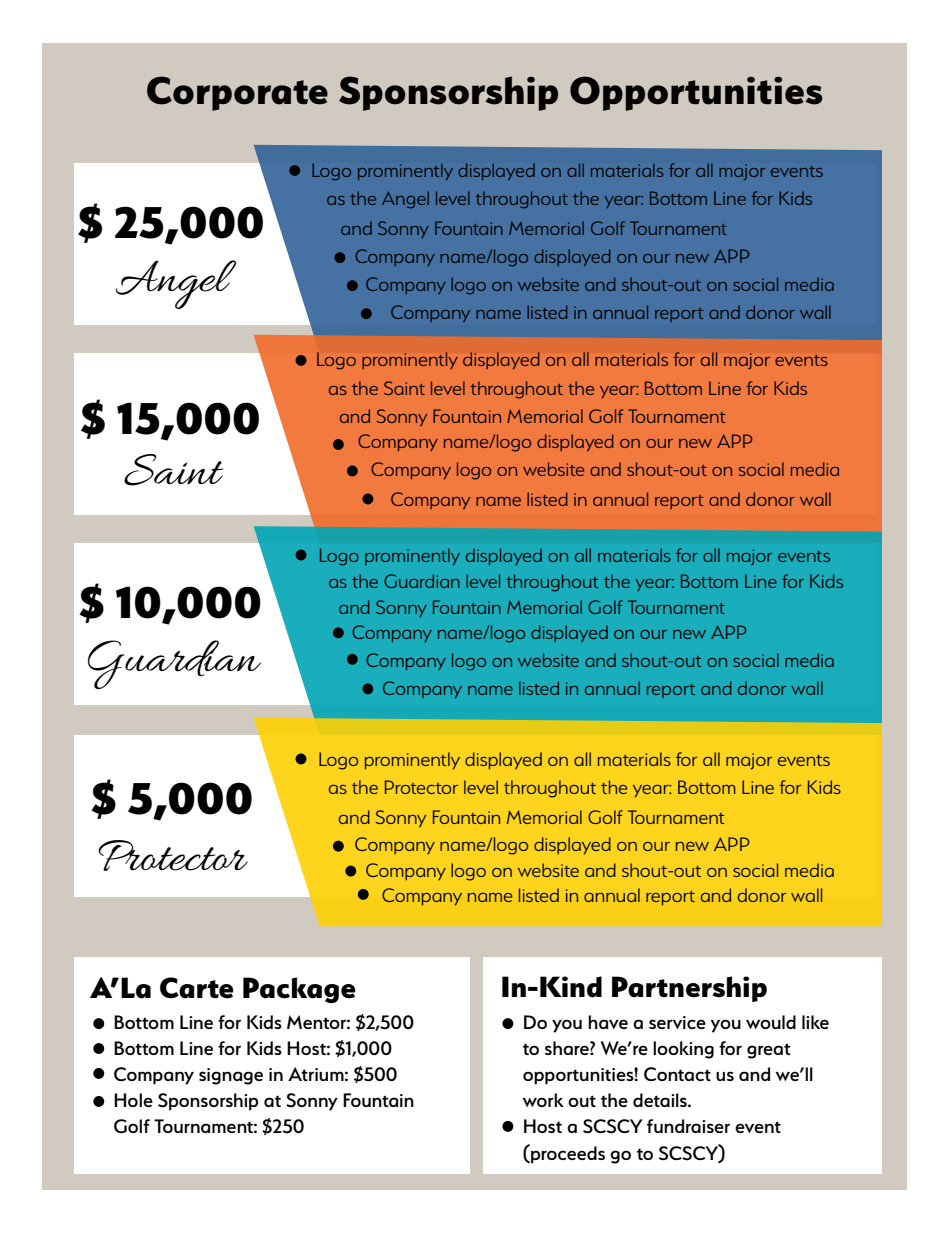  What do you see at coordinates (299, 990) in the screenshot?
I see `Package` at bounding box center [299, 990].
